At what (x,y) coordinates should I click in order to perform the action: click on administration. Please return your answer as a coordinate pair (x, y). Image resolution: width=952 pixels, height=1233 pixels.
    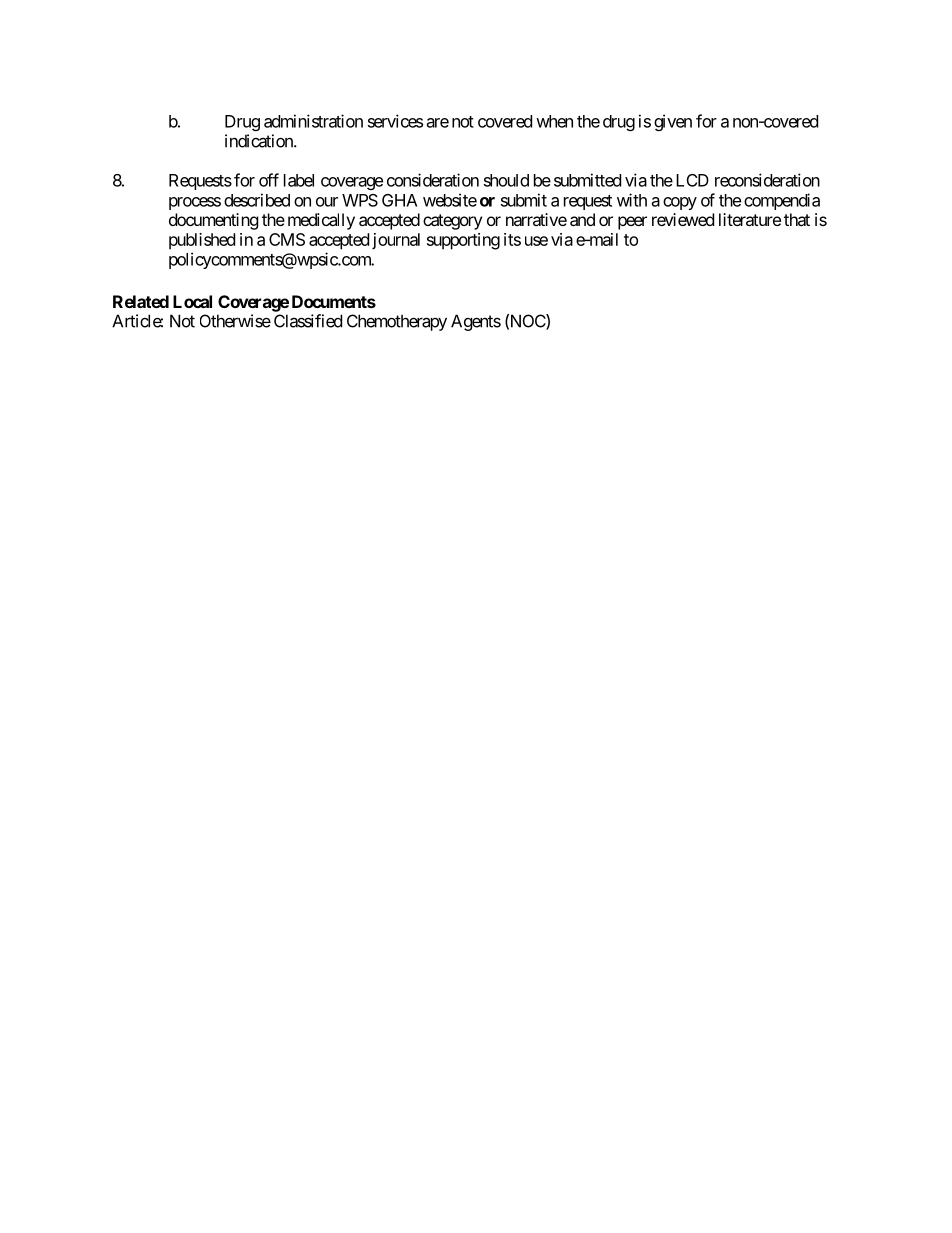
    Looking at the image, I should click on (313, 121).
